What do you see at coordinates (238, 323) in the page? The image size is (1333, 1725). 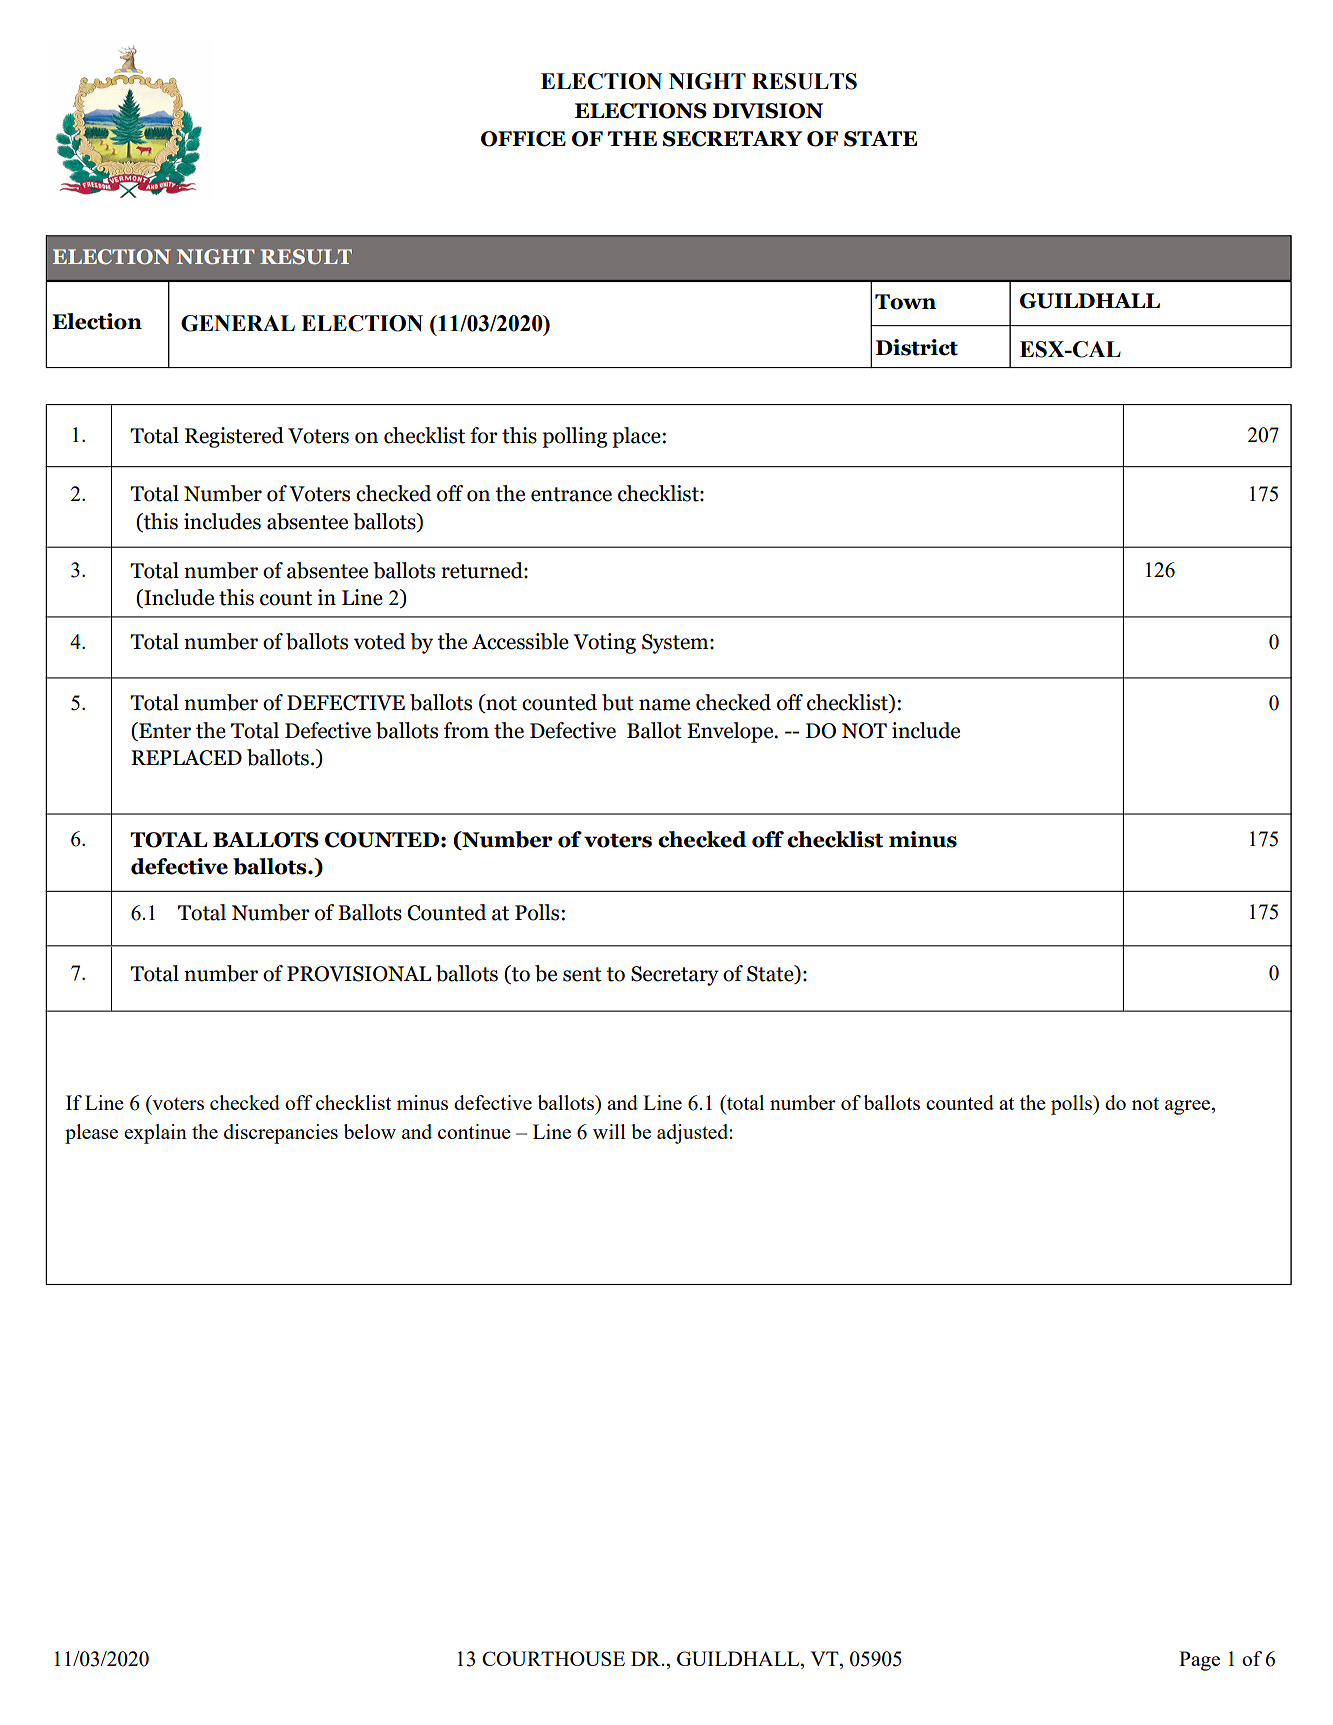 I see `GENERAL` at bounding box center [238, 323].
